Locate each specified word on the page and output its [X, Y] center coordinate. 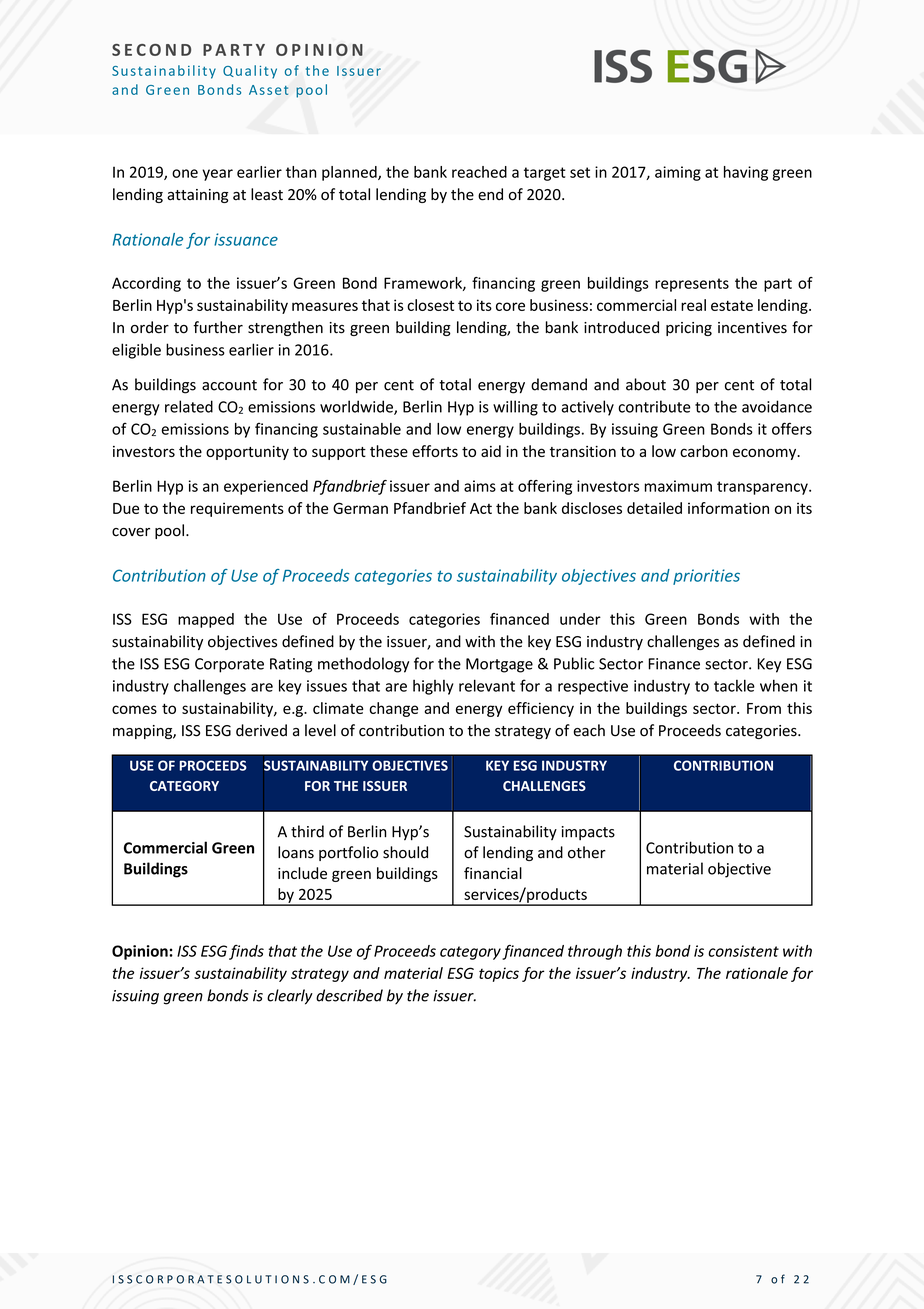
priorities [706, 577]
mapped [206, 620]
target [545, 174]
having [746, 173]
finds [246, 952]
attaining [198, 196]
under [580, 619]
